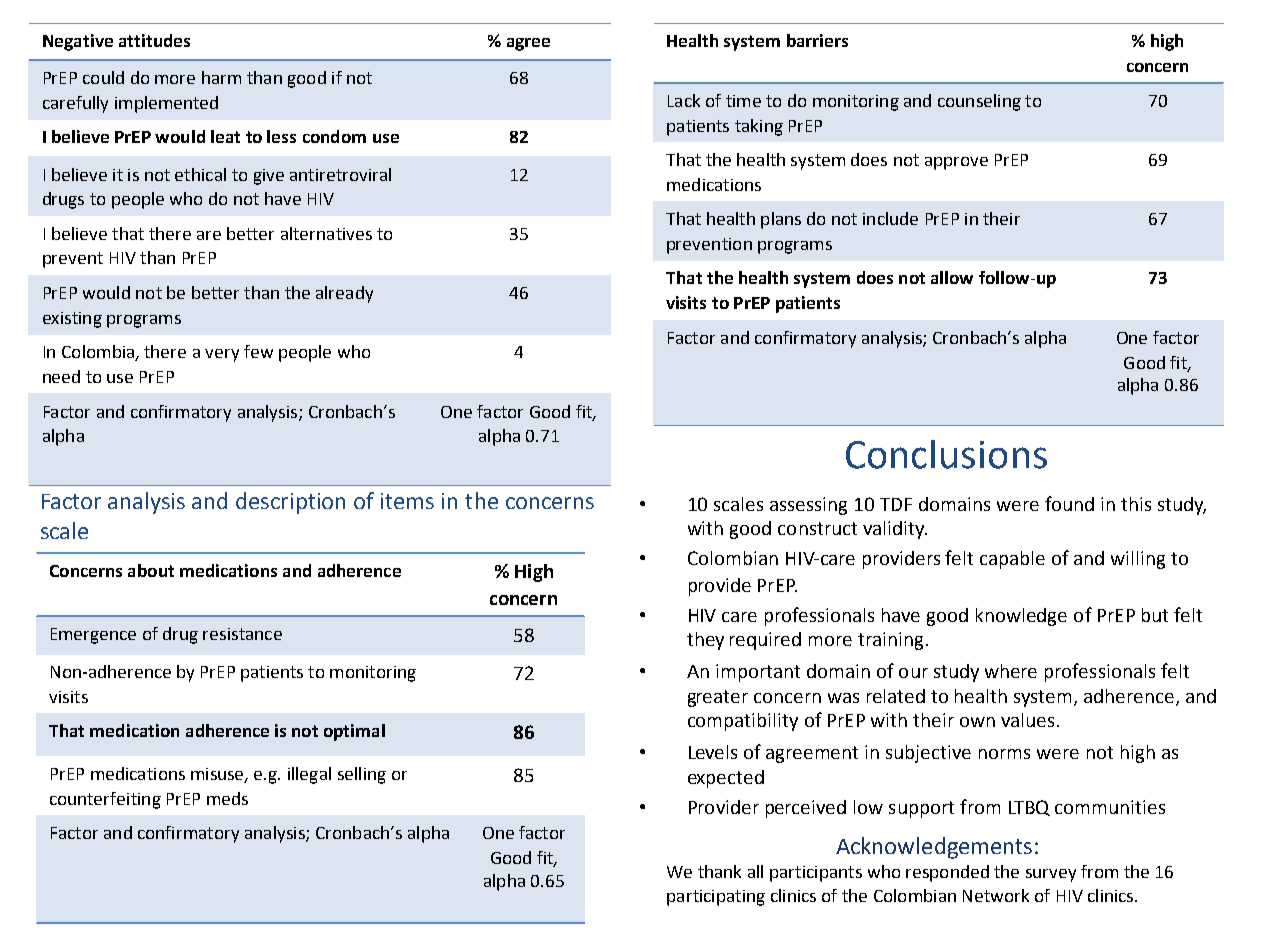  Describe the element at coordinates (979, 102) in the screenshot. I see `counseling` at that location.
